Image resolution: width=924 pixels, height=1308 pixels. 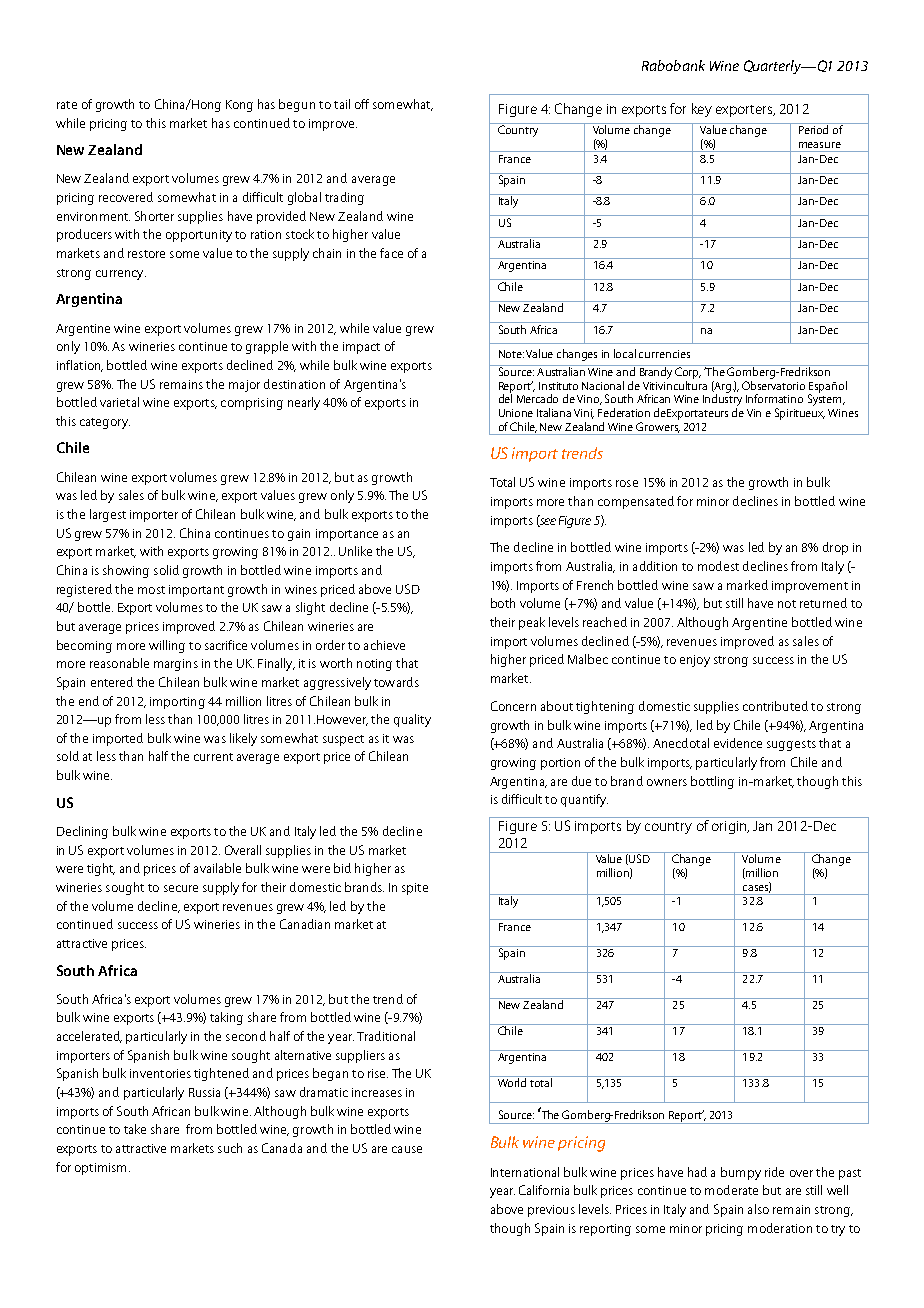 What do you see at coordinates (239, 106) in the page?
I see `Kong` at bounding box center [239, 106].
